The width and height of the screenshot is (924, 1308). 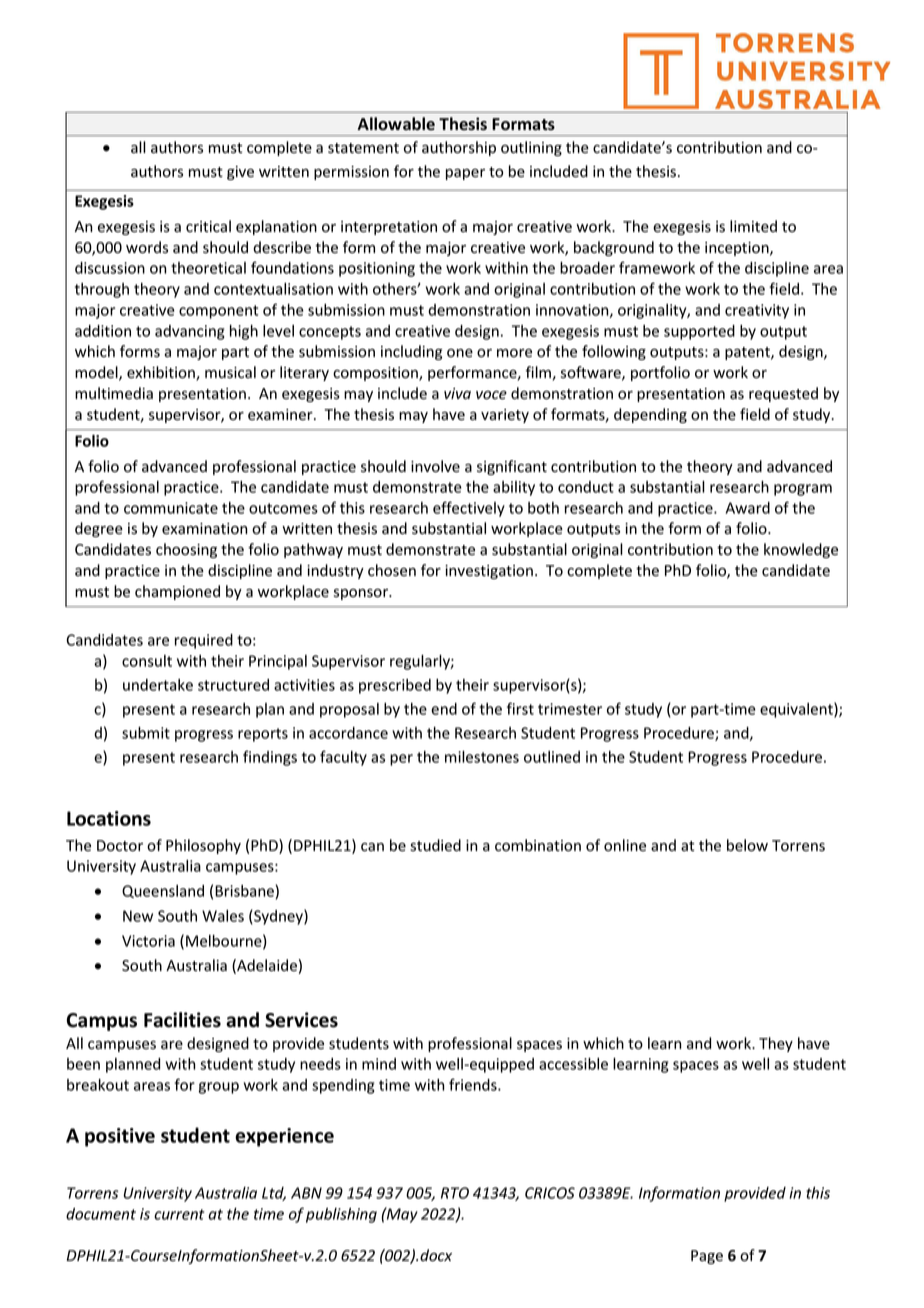 What do you see at coordinates (455, 1193) in the screenshot?
I see `RTO` at bounding box center [455, 1193].
